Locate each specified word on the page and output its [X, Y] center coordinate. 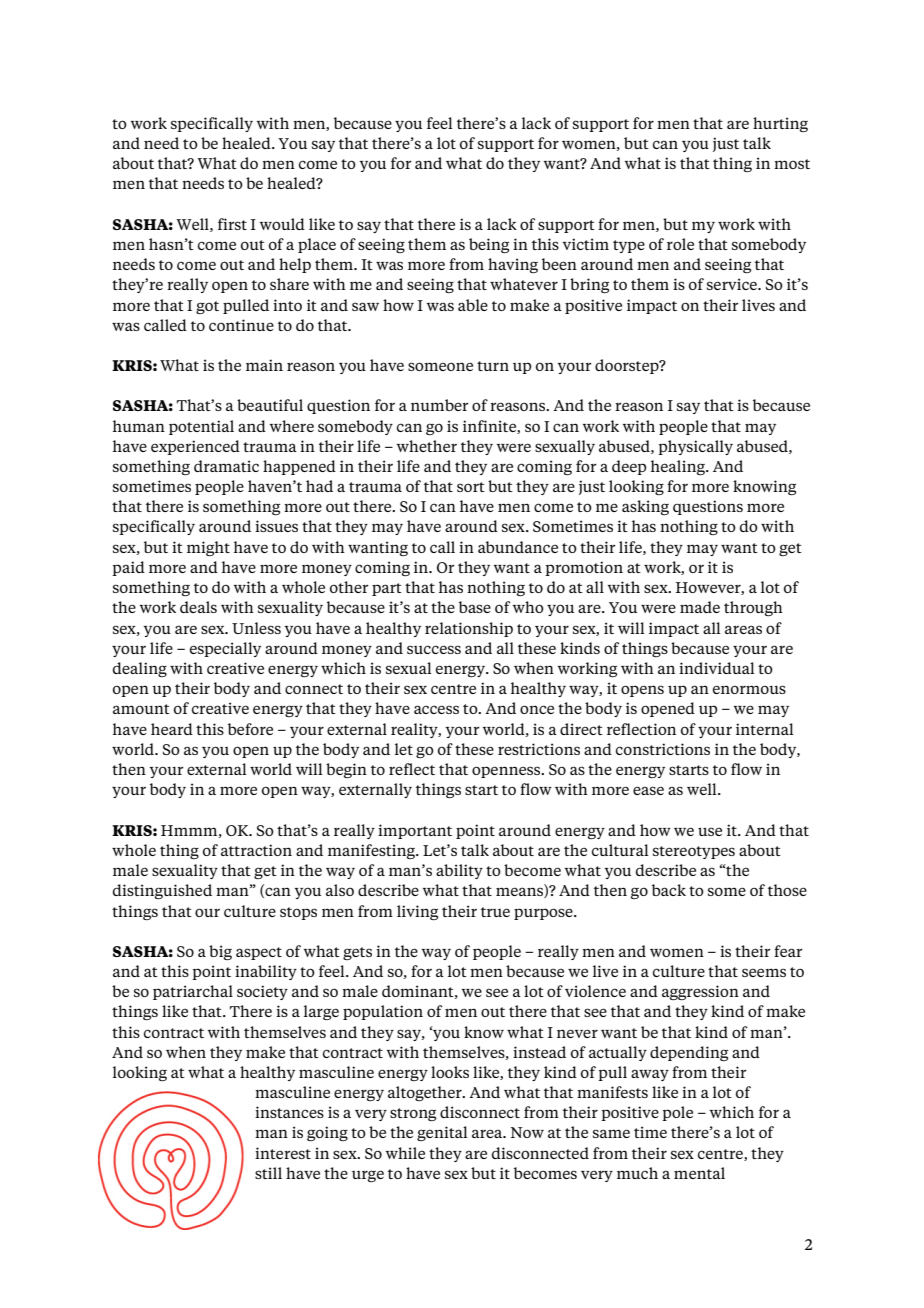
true [495, 912]
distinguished [162, 891]
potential [201, 427]
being [489, 245]
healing [679, 467]
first [232, 224]
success [434, 649]
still [268, 1173]
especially [225, 649]
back [669, 890]
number [439, 405]
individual [717, 668]
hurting [780, 124]
